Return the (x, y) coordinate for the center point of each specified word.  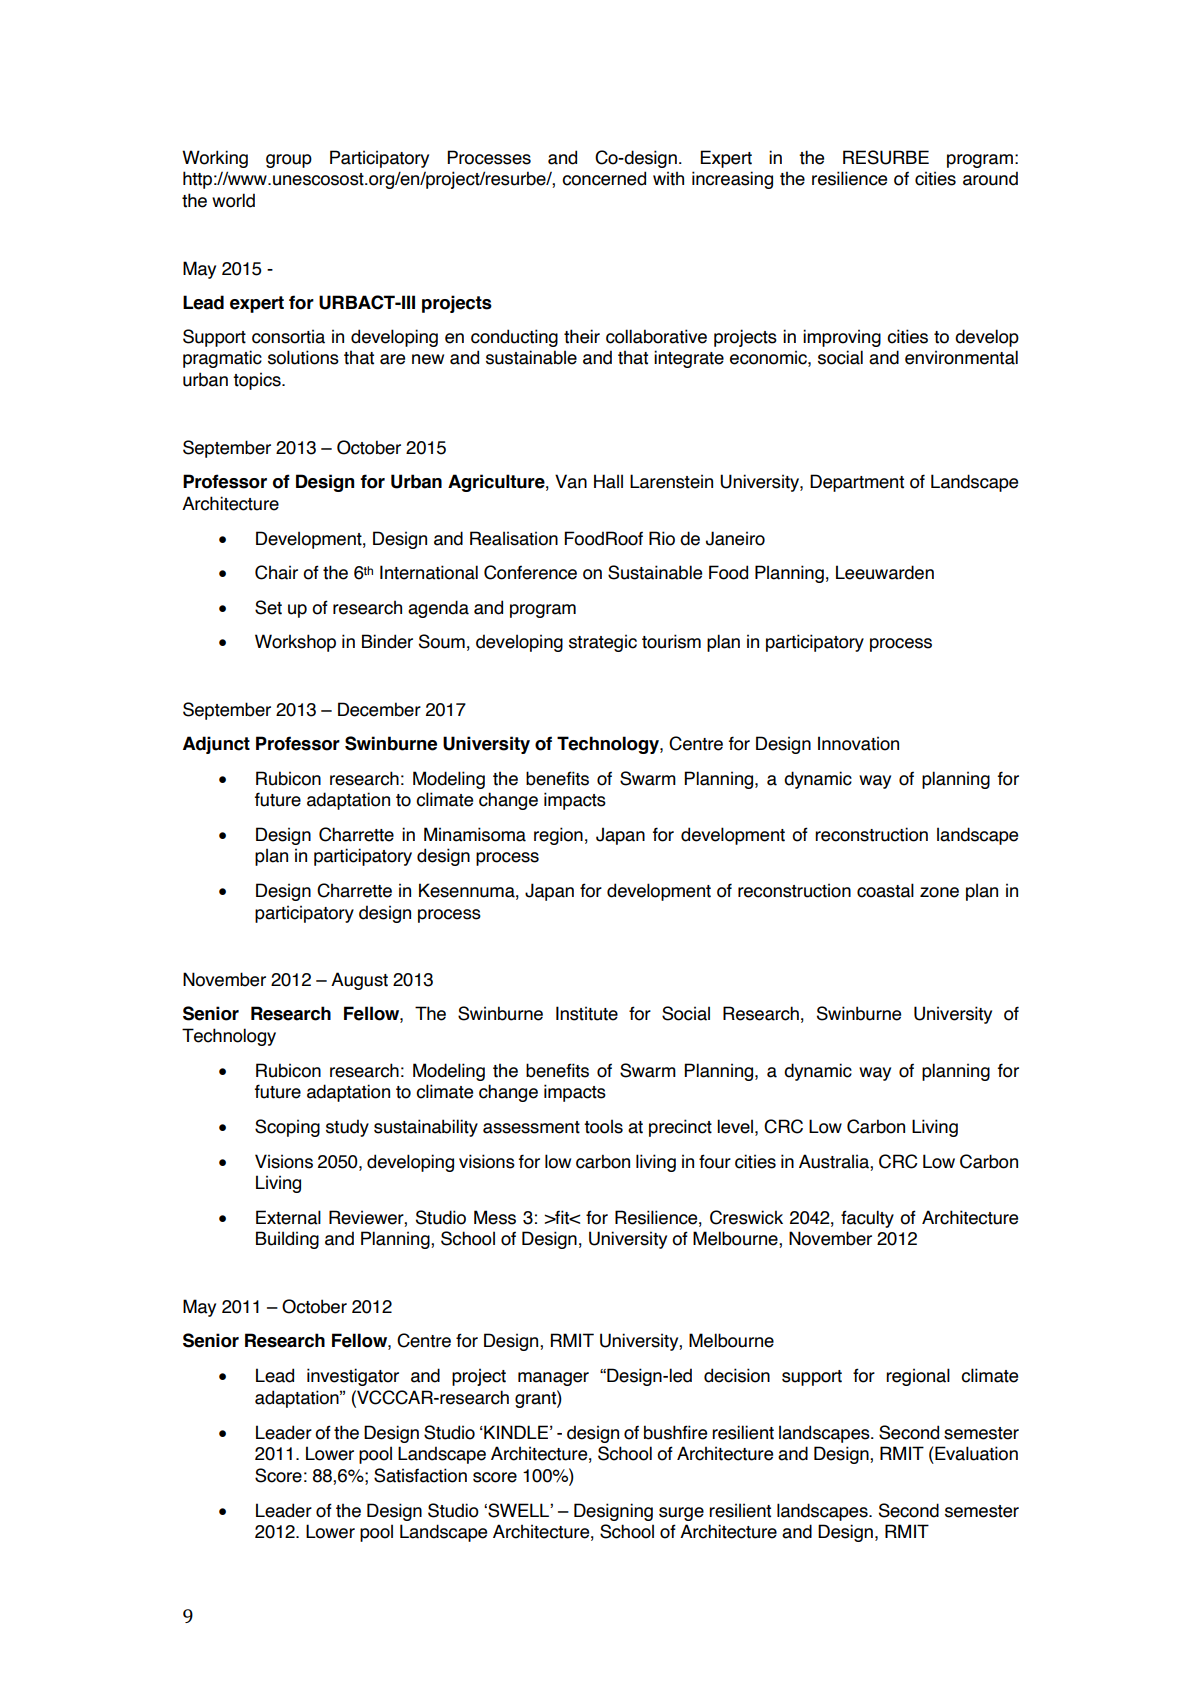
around (990, 178)
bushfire (675, 1432)
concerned (604, 178)
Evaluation (975, 1453)
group (289, 161)
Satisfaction (420, 1475)
